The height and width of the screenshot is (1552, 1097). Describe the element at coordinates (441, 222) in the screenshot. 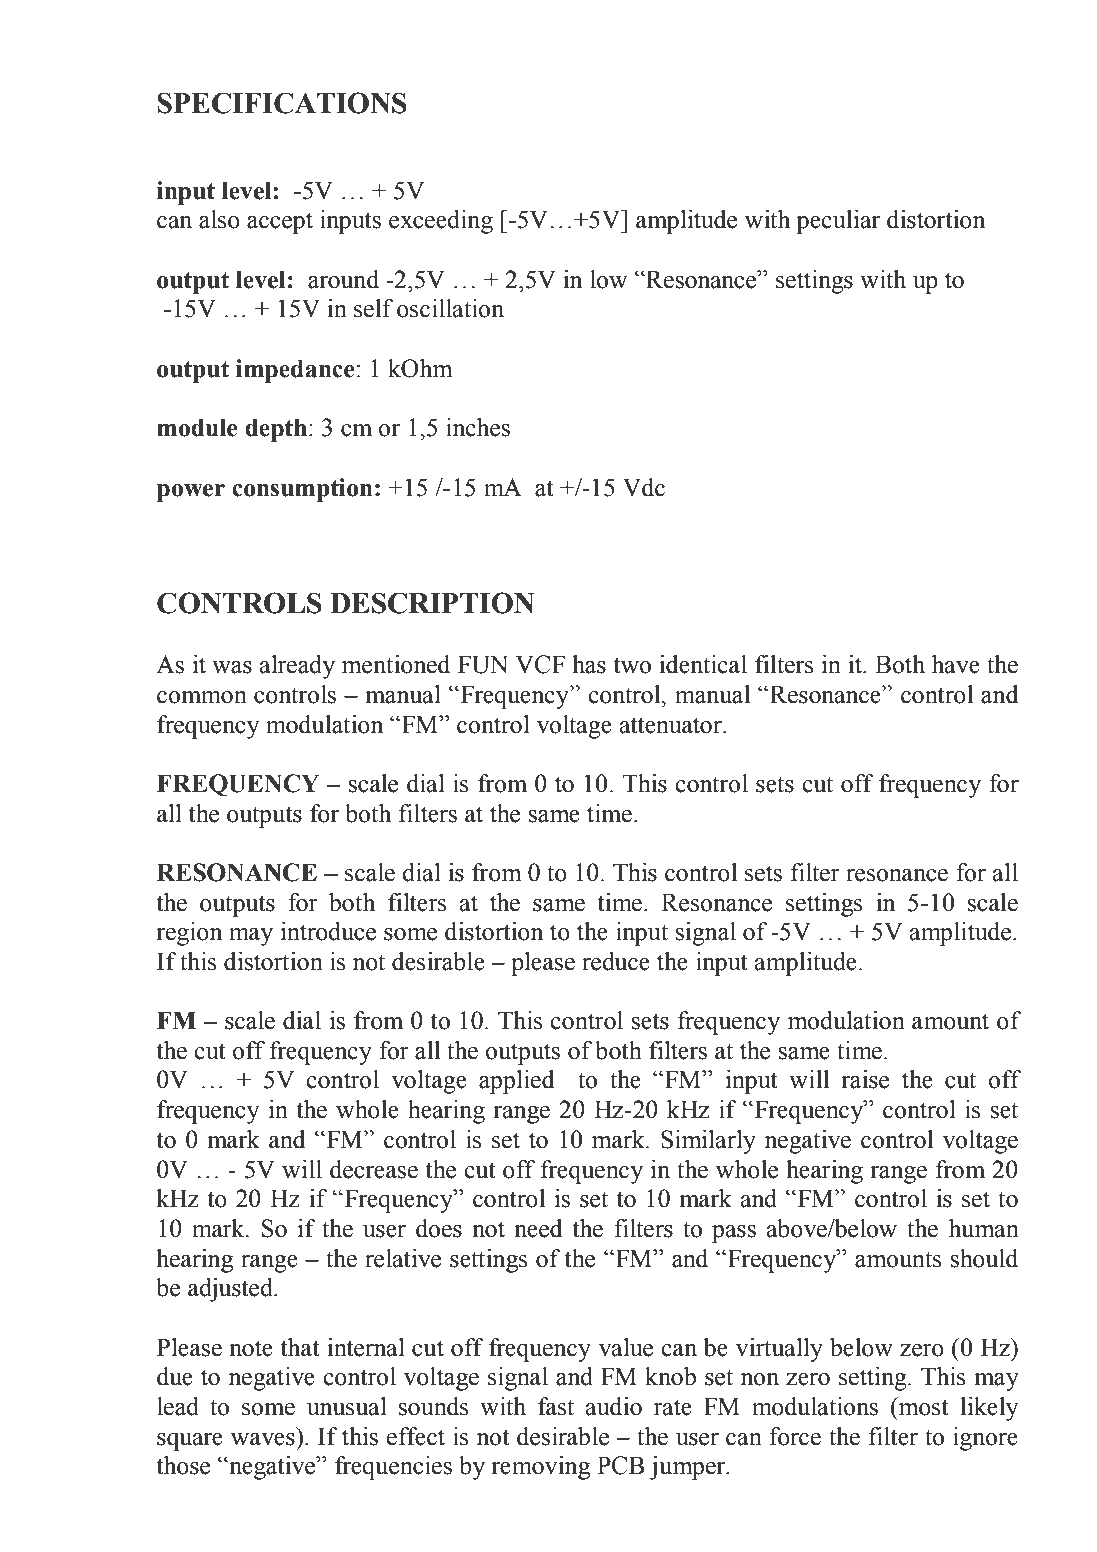

I see `exceeding` at that location.
